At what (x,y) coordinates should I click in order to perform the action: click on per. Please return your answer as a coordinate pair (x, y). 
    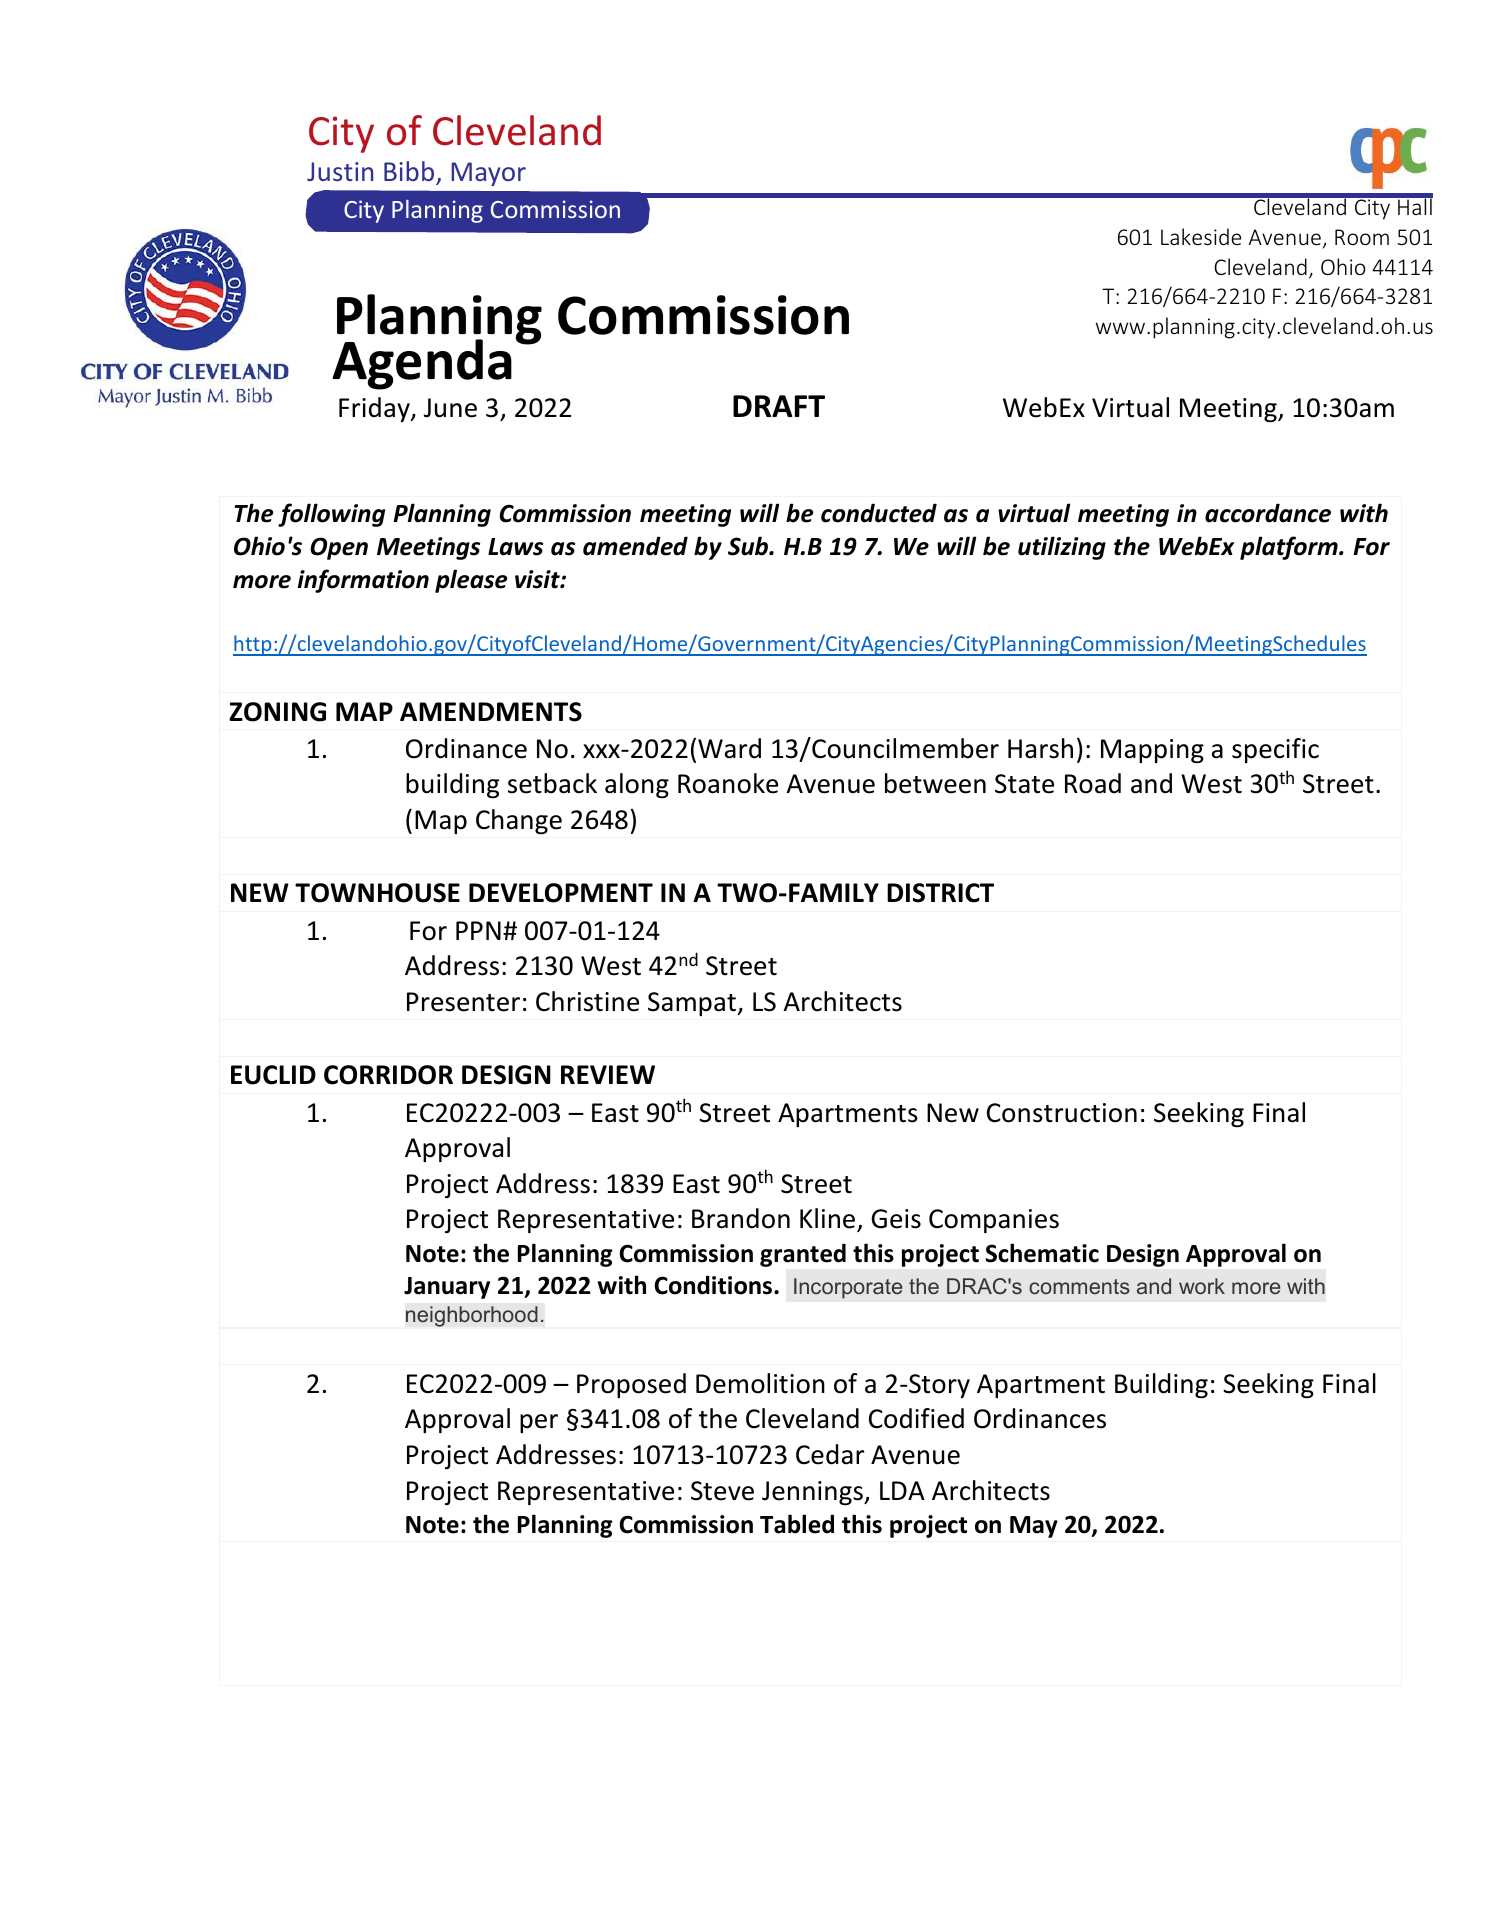
    Looking at the image, I should click on (539, 1423).
